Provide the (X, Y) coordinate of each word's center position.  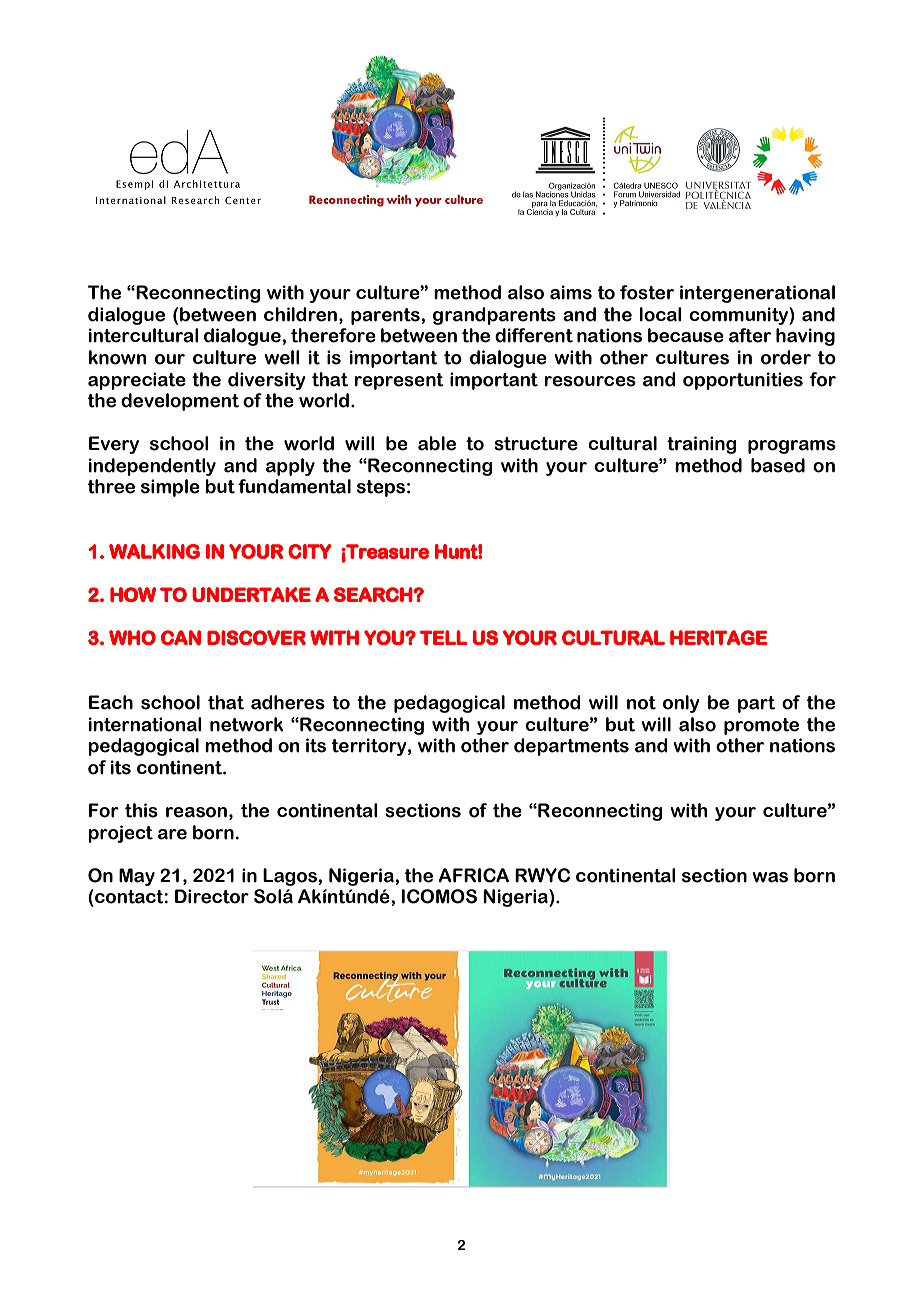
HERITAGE (719, 637)
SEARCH (374, 594)
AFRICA (474, 875)
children (300, 314)
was (770, 877)
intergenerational (757, 294)
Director (212, 896)
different (534, 335)
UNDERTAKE (251, 594)
